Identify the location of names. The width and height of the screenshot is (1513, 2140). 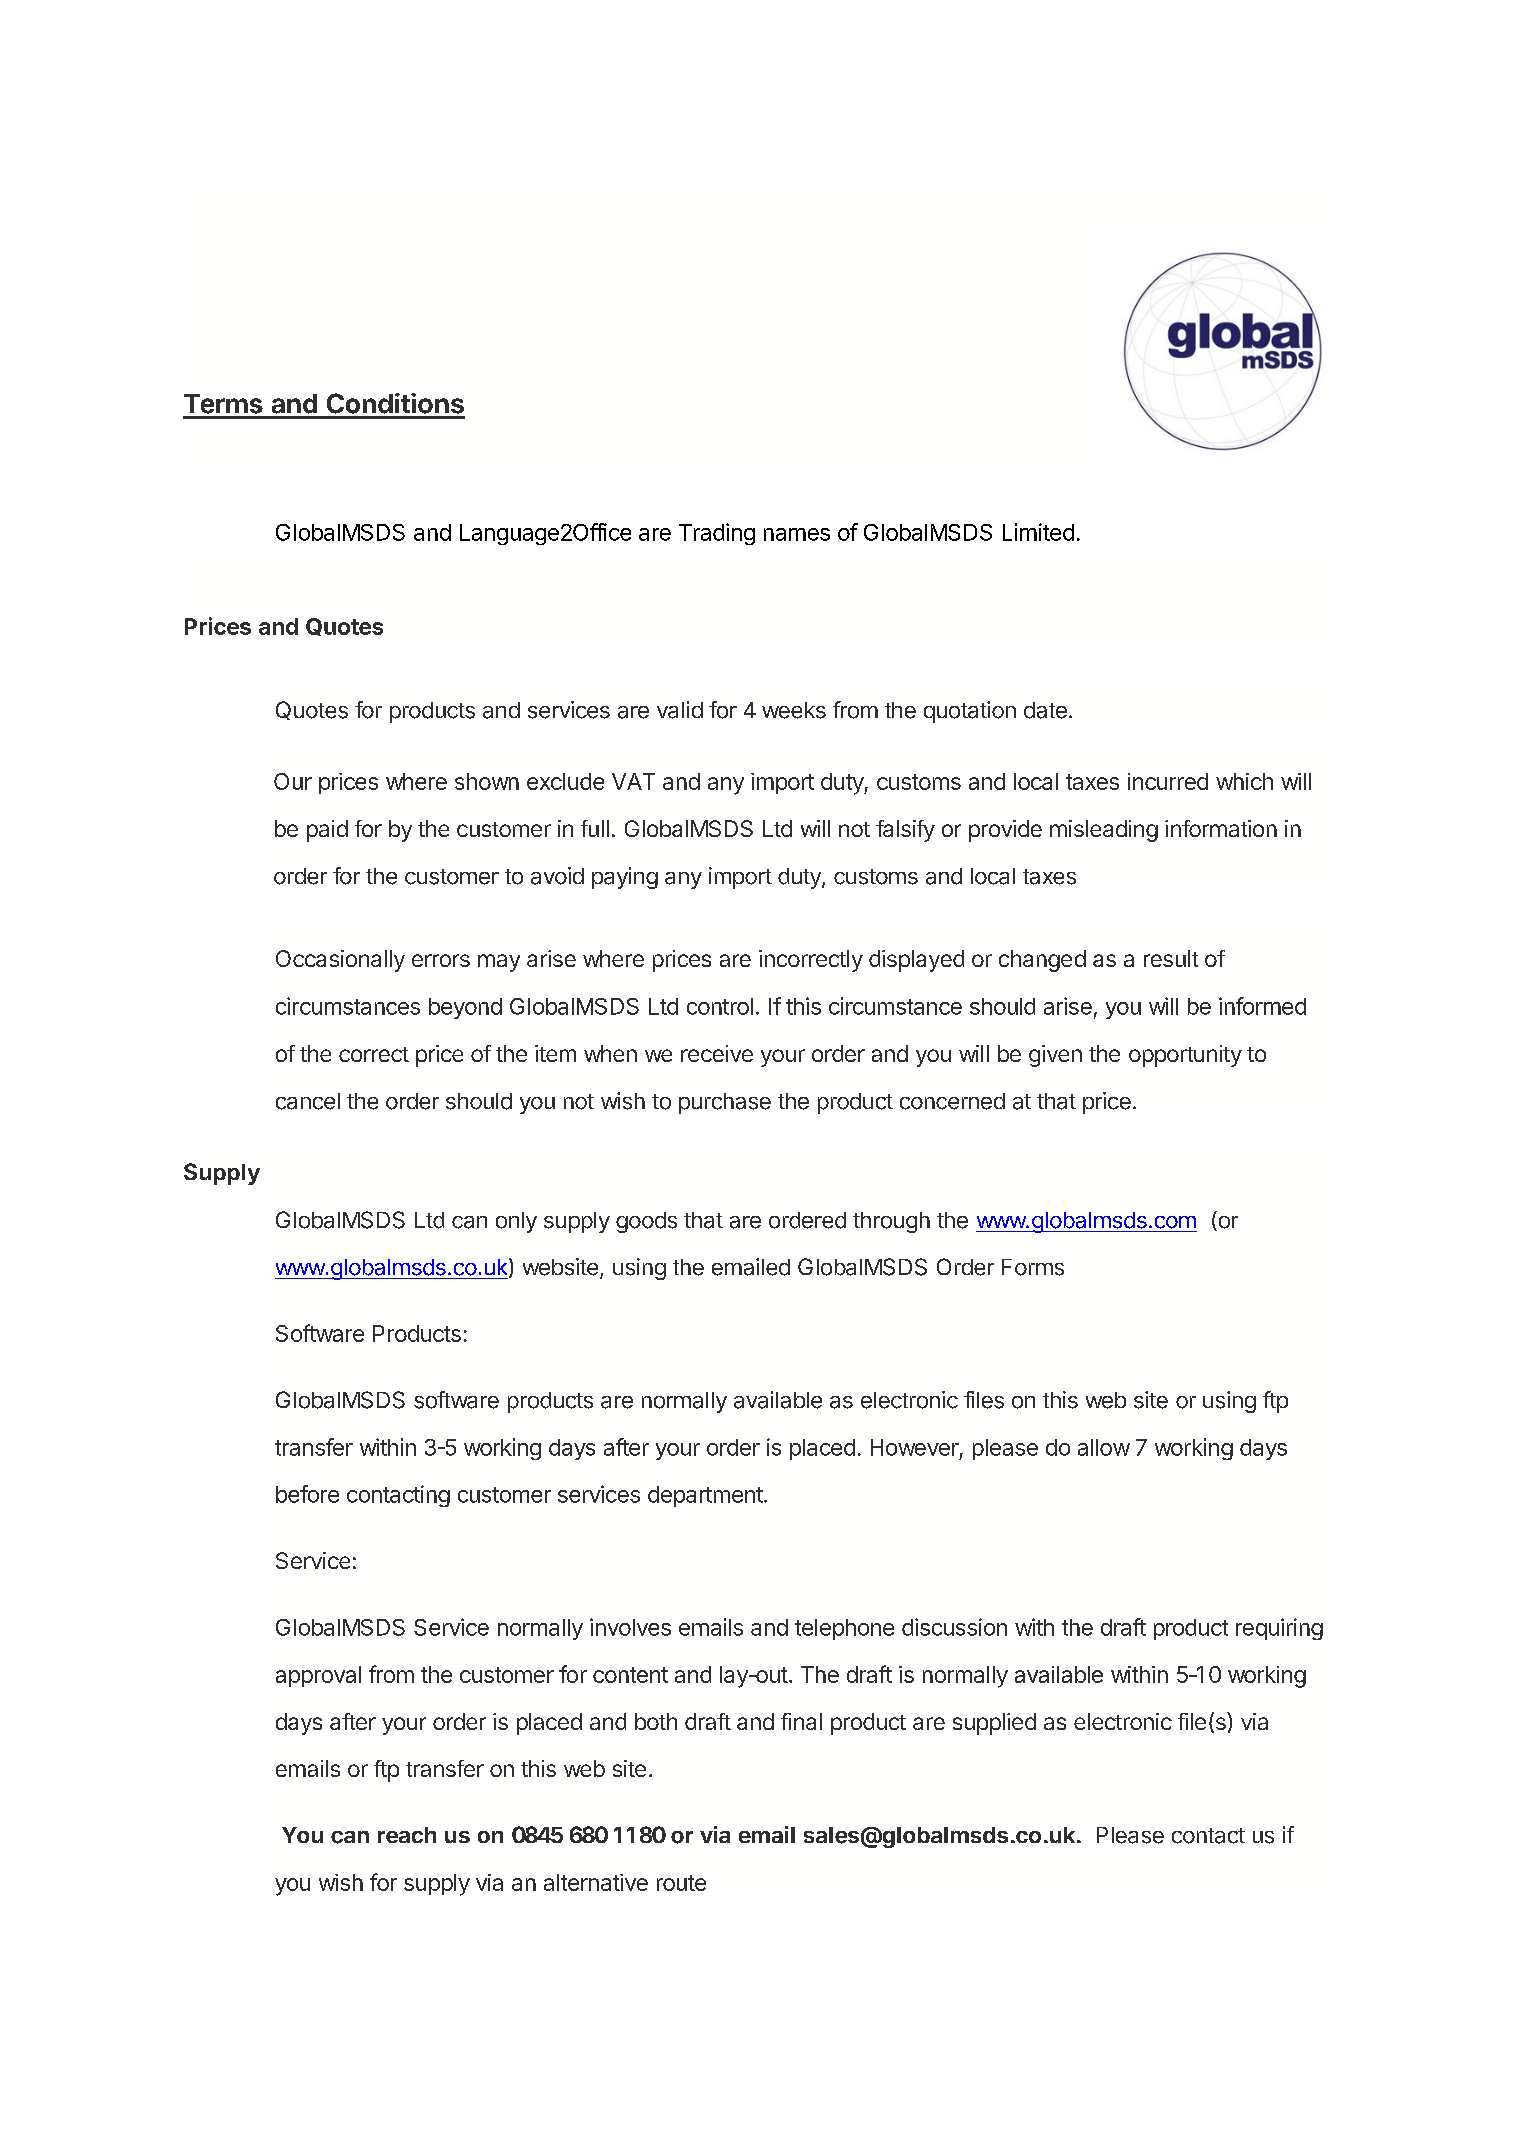
(797, 534).
